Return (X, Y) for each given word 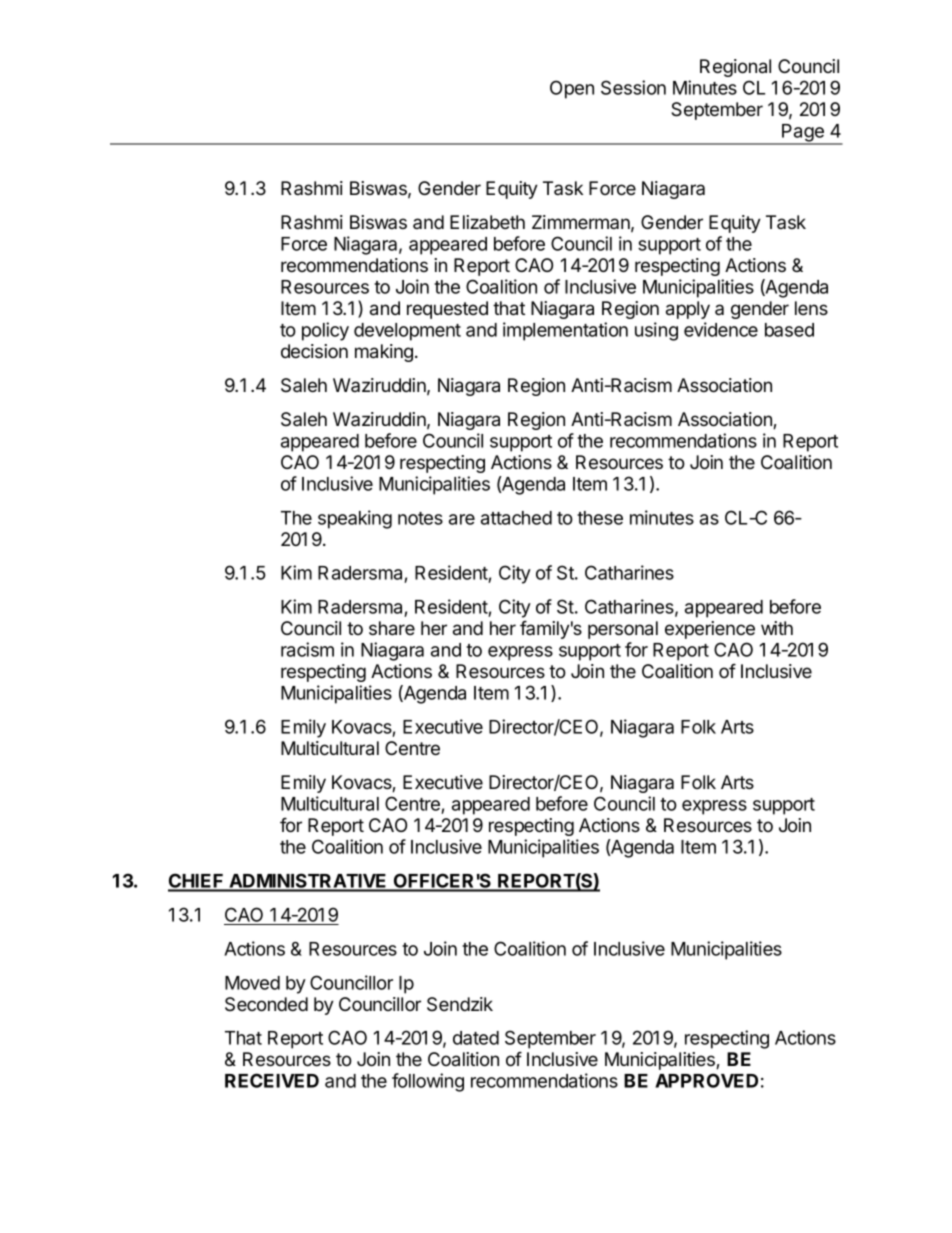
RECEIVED (272, 1080)
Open (572, 89)
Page (803, 134)
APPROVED (706, 1080)
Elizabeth (487, 222)
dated (476, 1038)
